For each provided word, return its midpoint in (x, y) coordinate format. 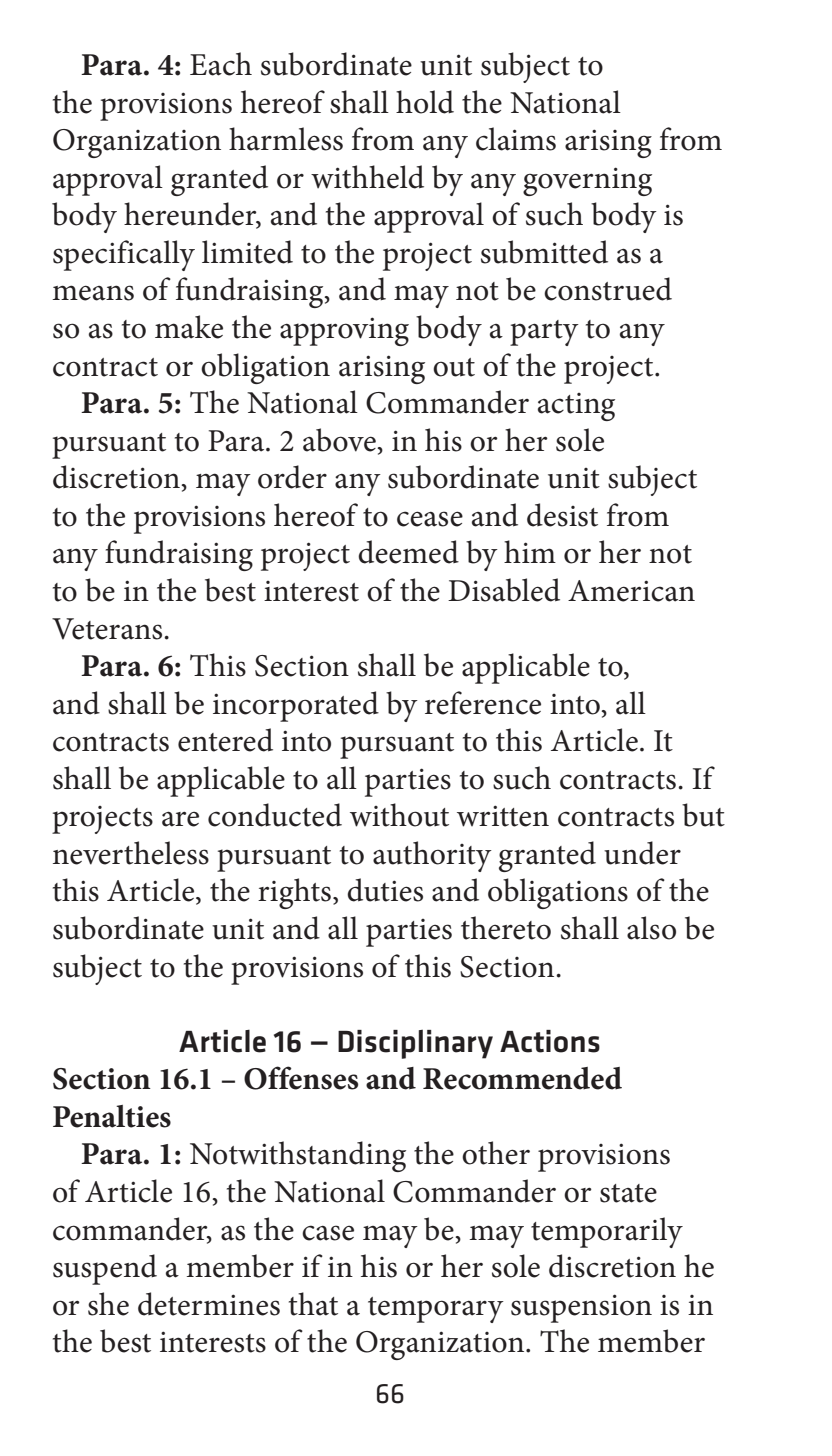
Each (221, 64)
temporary (436, 1310)
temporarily (607, 1232)
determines (209, 1304)
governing (587, 181)
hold (425, 102)
